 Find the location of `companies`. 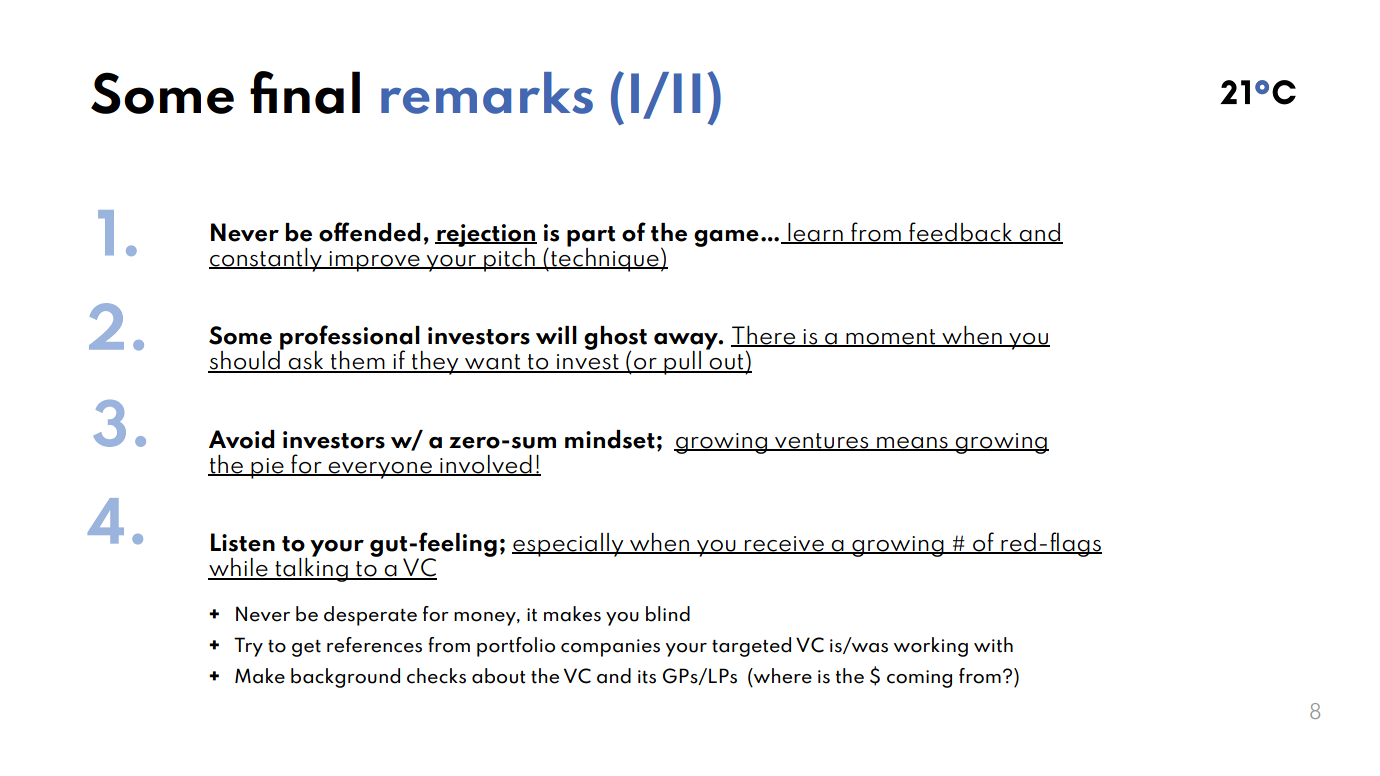

companies is located at coordinates (610, 648).
